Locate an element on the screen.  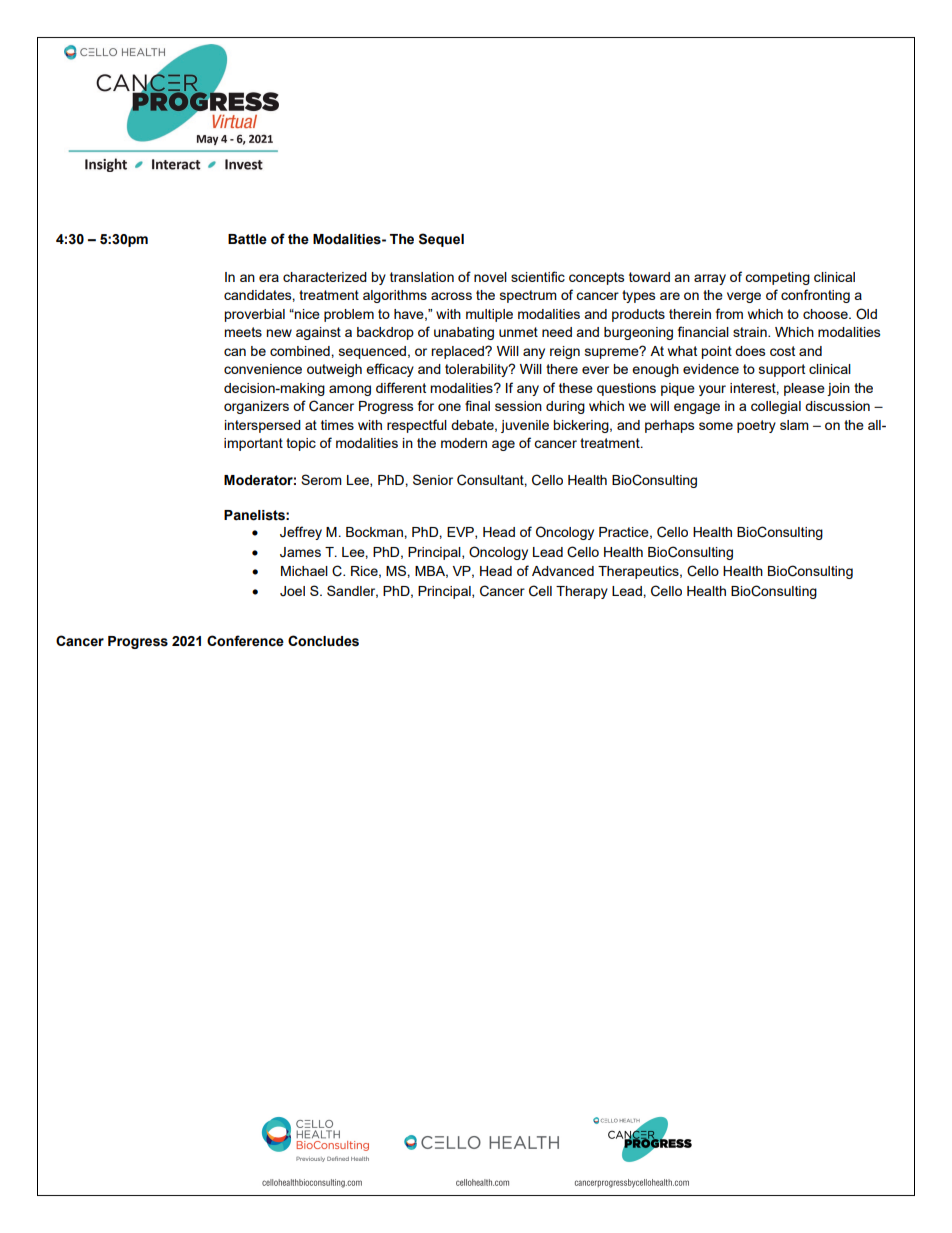
support is located at coordinates (782, 370).
